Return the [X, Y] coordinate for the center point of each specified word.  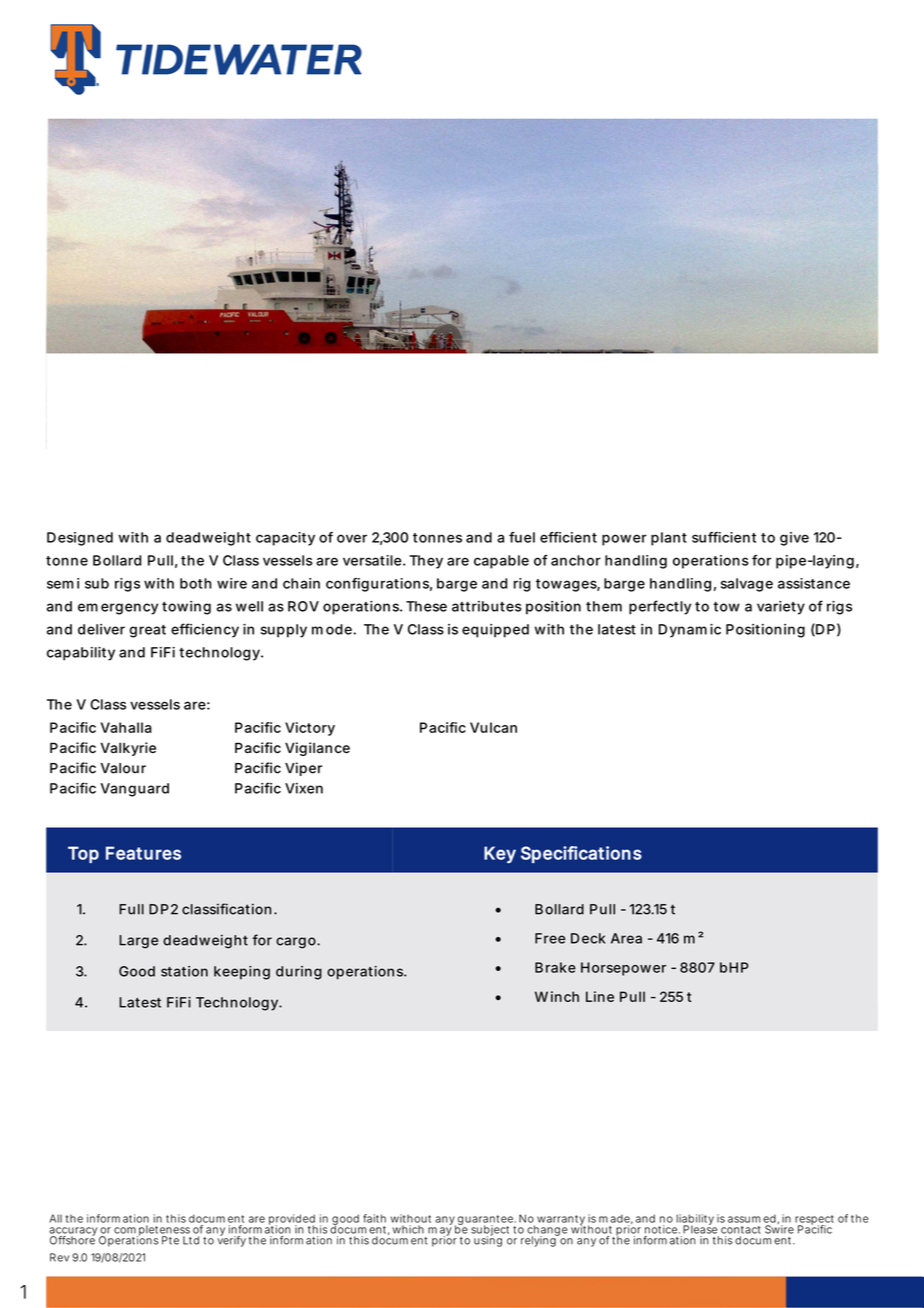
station [184, 971]
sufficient [724, 537]
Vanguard [134, 790]
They [426, 562]
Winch [557, 996]
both [196, 583]
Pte [170, 1240]
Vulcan [493, 727]
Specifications [581, 854]
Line [600, 996]
